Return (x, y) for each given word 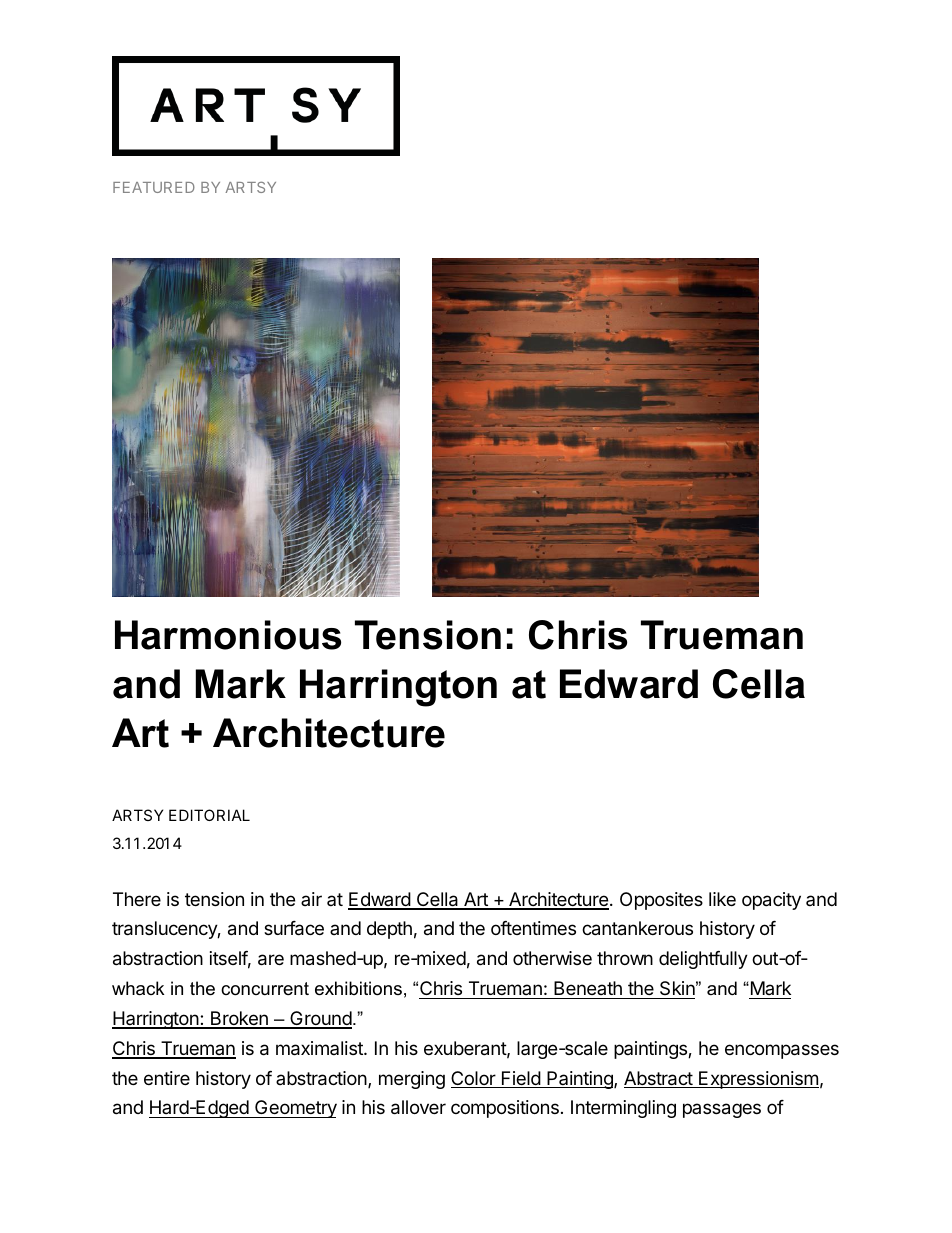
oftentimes (533, 928)
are (271, 960)
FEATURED (154, 187)
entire (167, 1078)
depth (389, 930)
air (311, 899)
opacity (771, 901)
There (137, 899)
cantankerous (637, 928)
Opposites (661, 901)
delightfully (703, 960)
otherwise (552, 958)
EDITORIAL (209, 815)
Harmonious (228, 635)
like (722, 899)
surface (294, 928)
